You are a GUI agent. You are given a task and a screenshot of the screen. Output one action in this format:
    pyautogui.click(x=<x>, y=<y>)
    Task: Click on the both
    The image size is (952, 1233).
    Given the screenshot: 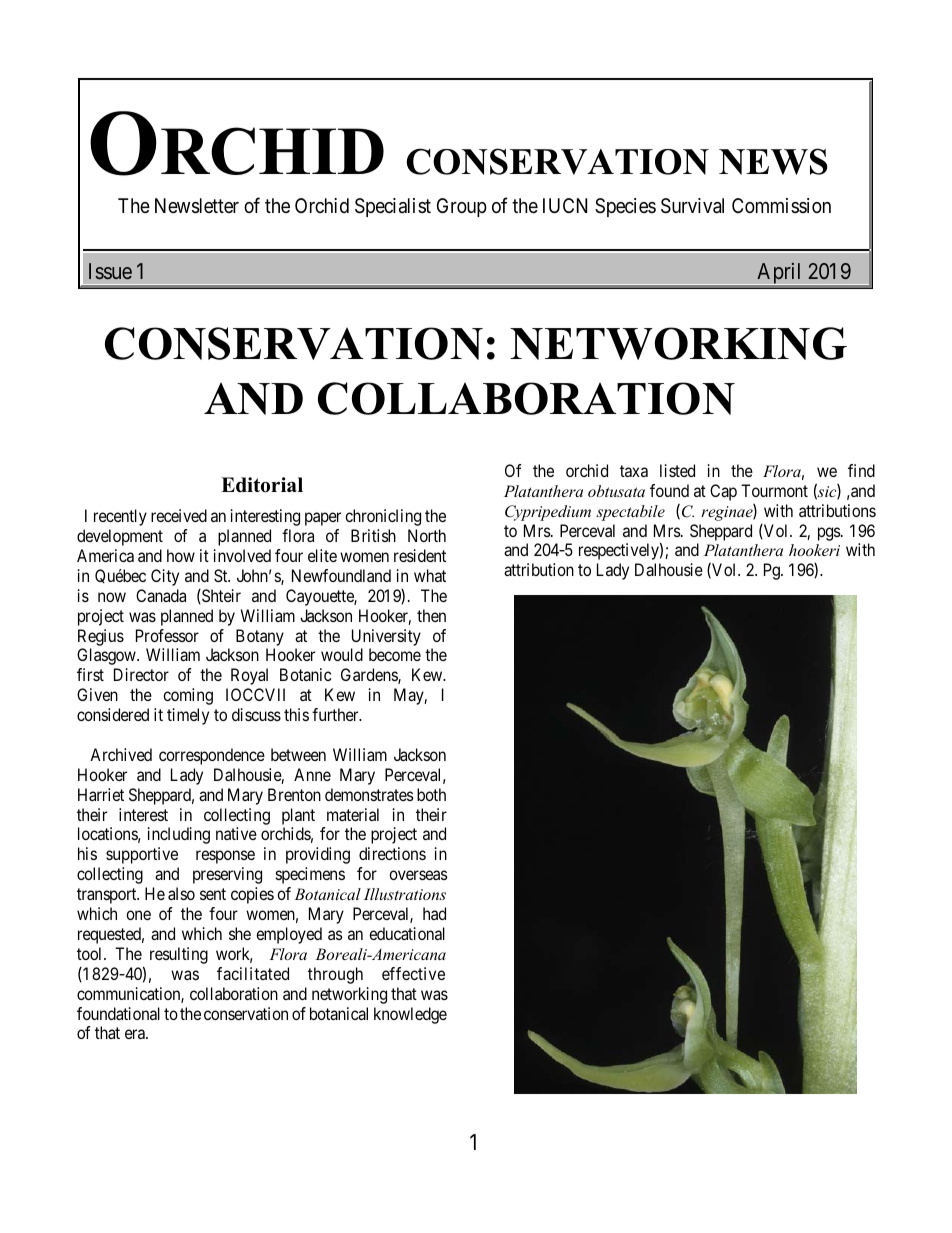 What is the action you would take?
    pyautogui.click(x=431, y=794)
